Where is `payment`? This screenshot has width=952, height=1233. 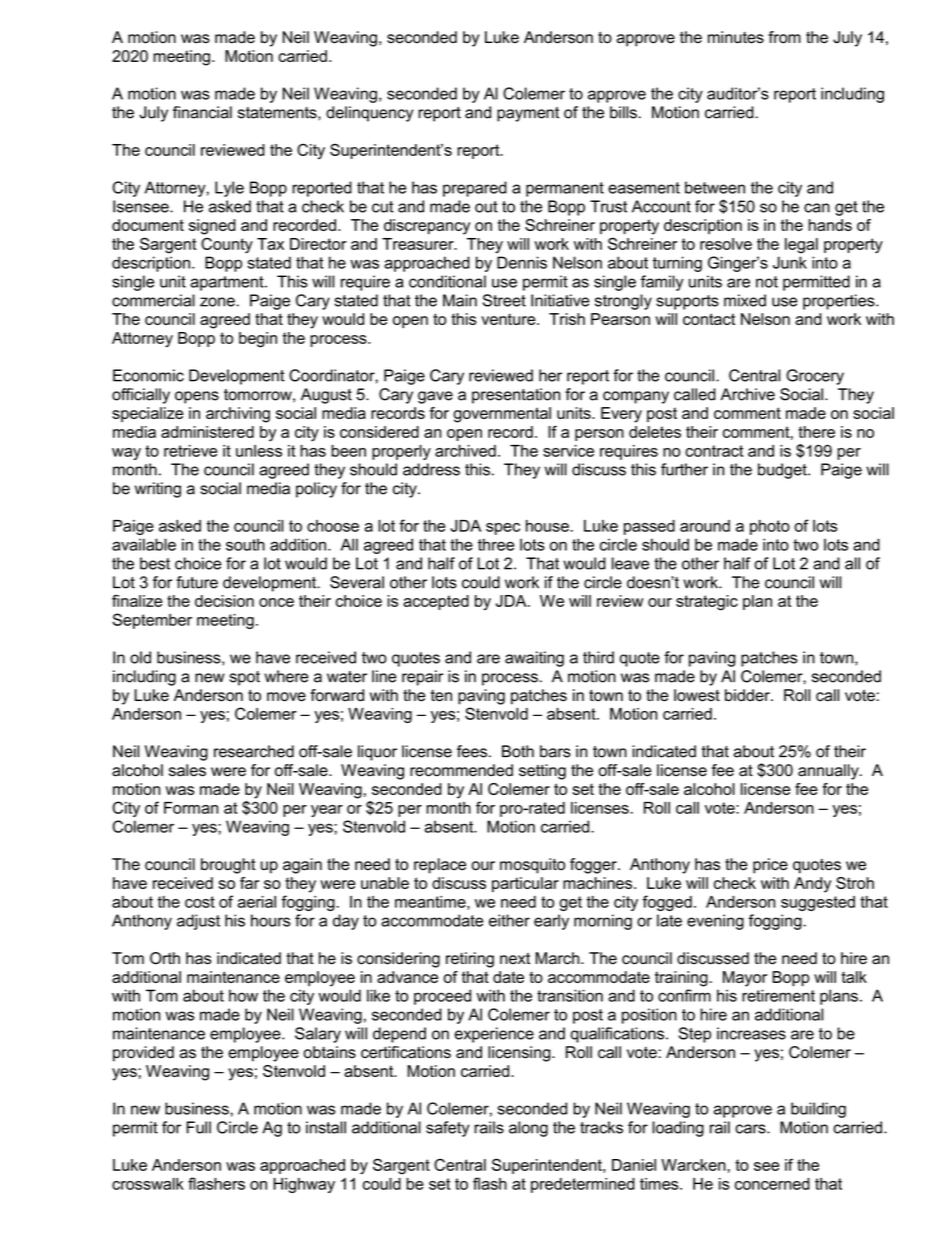
payment is located at coordinates (528, 114).
